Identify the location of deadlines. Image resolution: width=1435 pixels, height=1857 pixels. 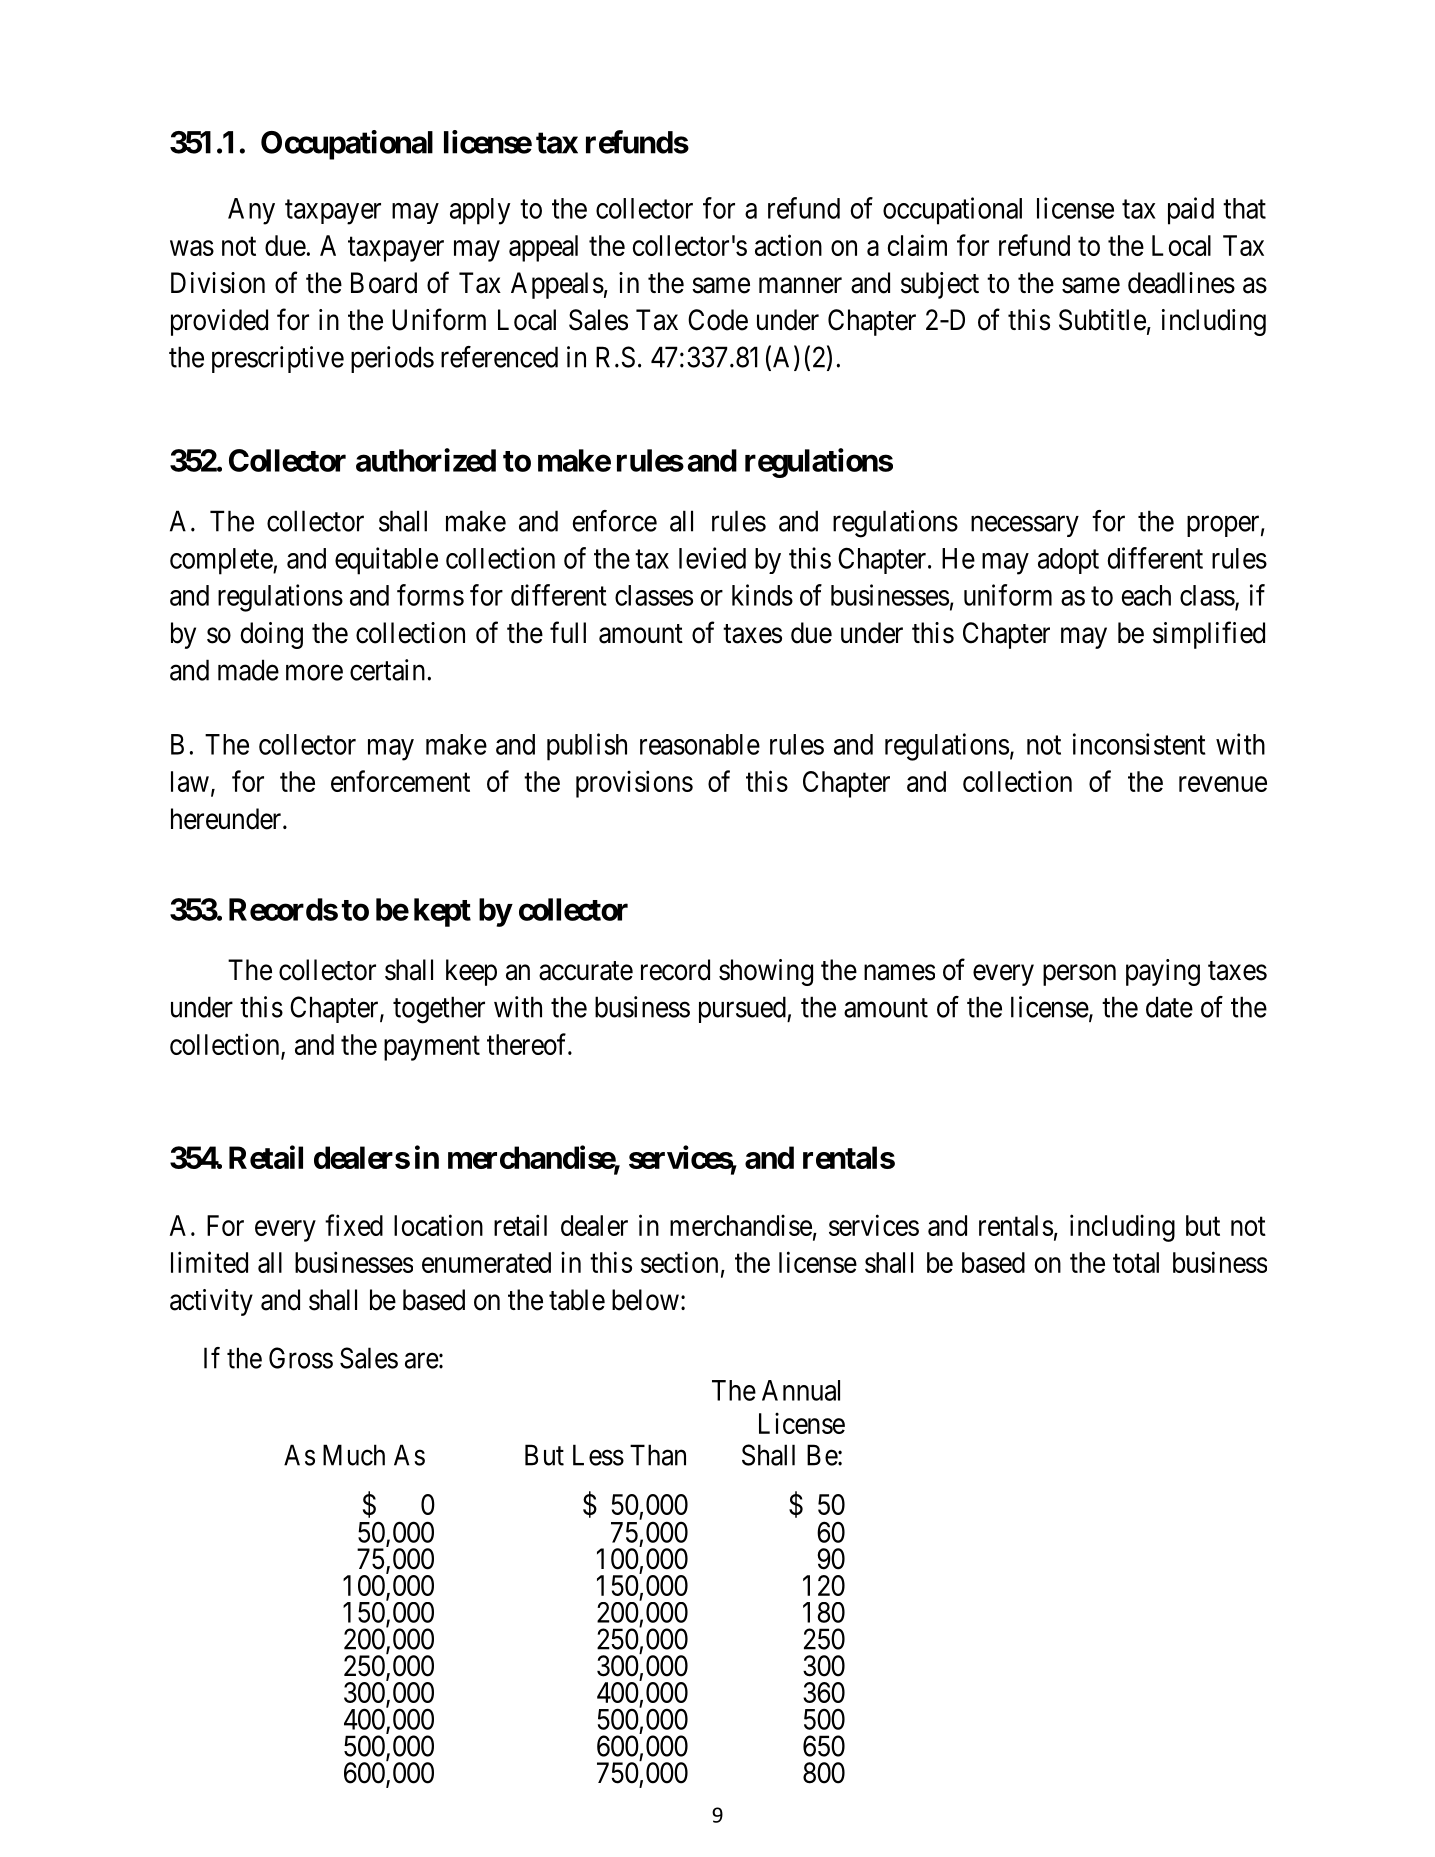
(1181, 283).
